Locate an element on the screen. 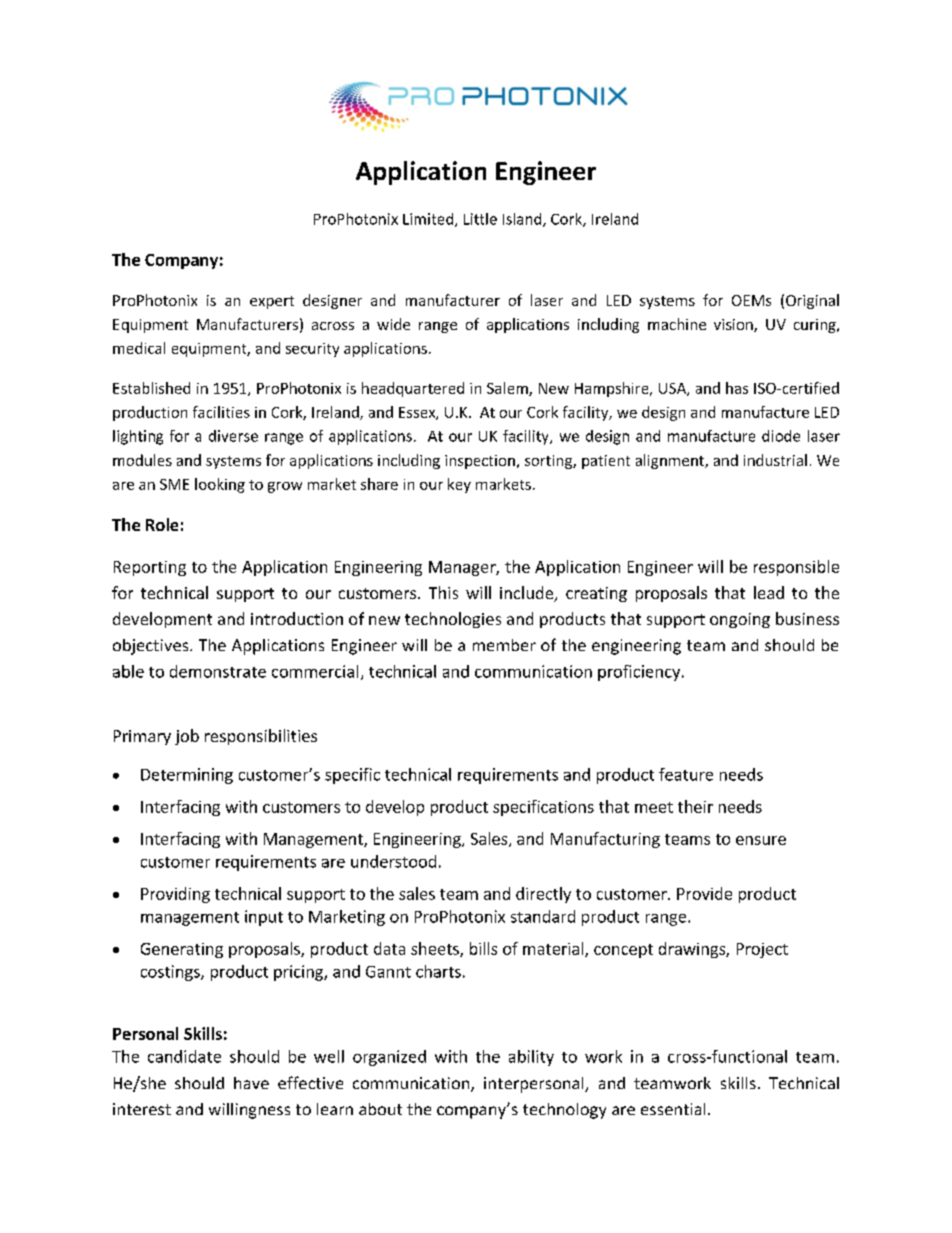 The width and height of the screenshot is (952, 1233). responsible is located at coordinates (796, 568).
